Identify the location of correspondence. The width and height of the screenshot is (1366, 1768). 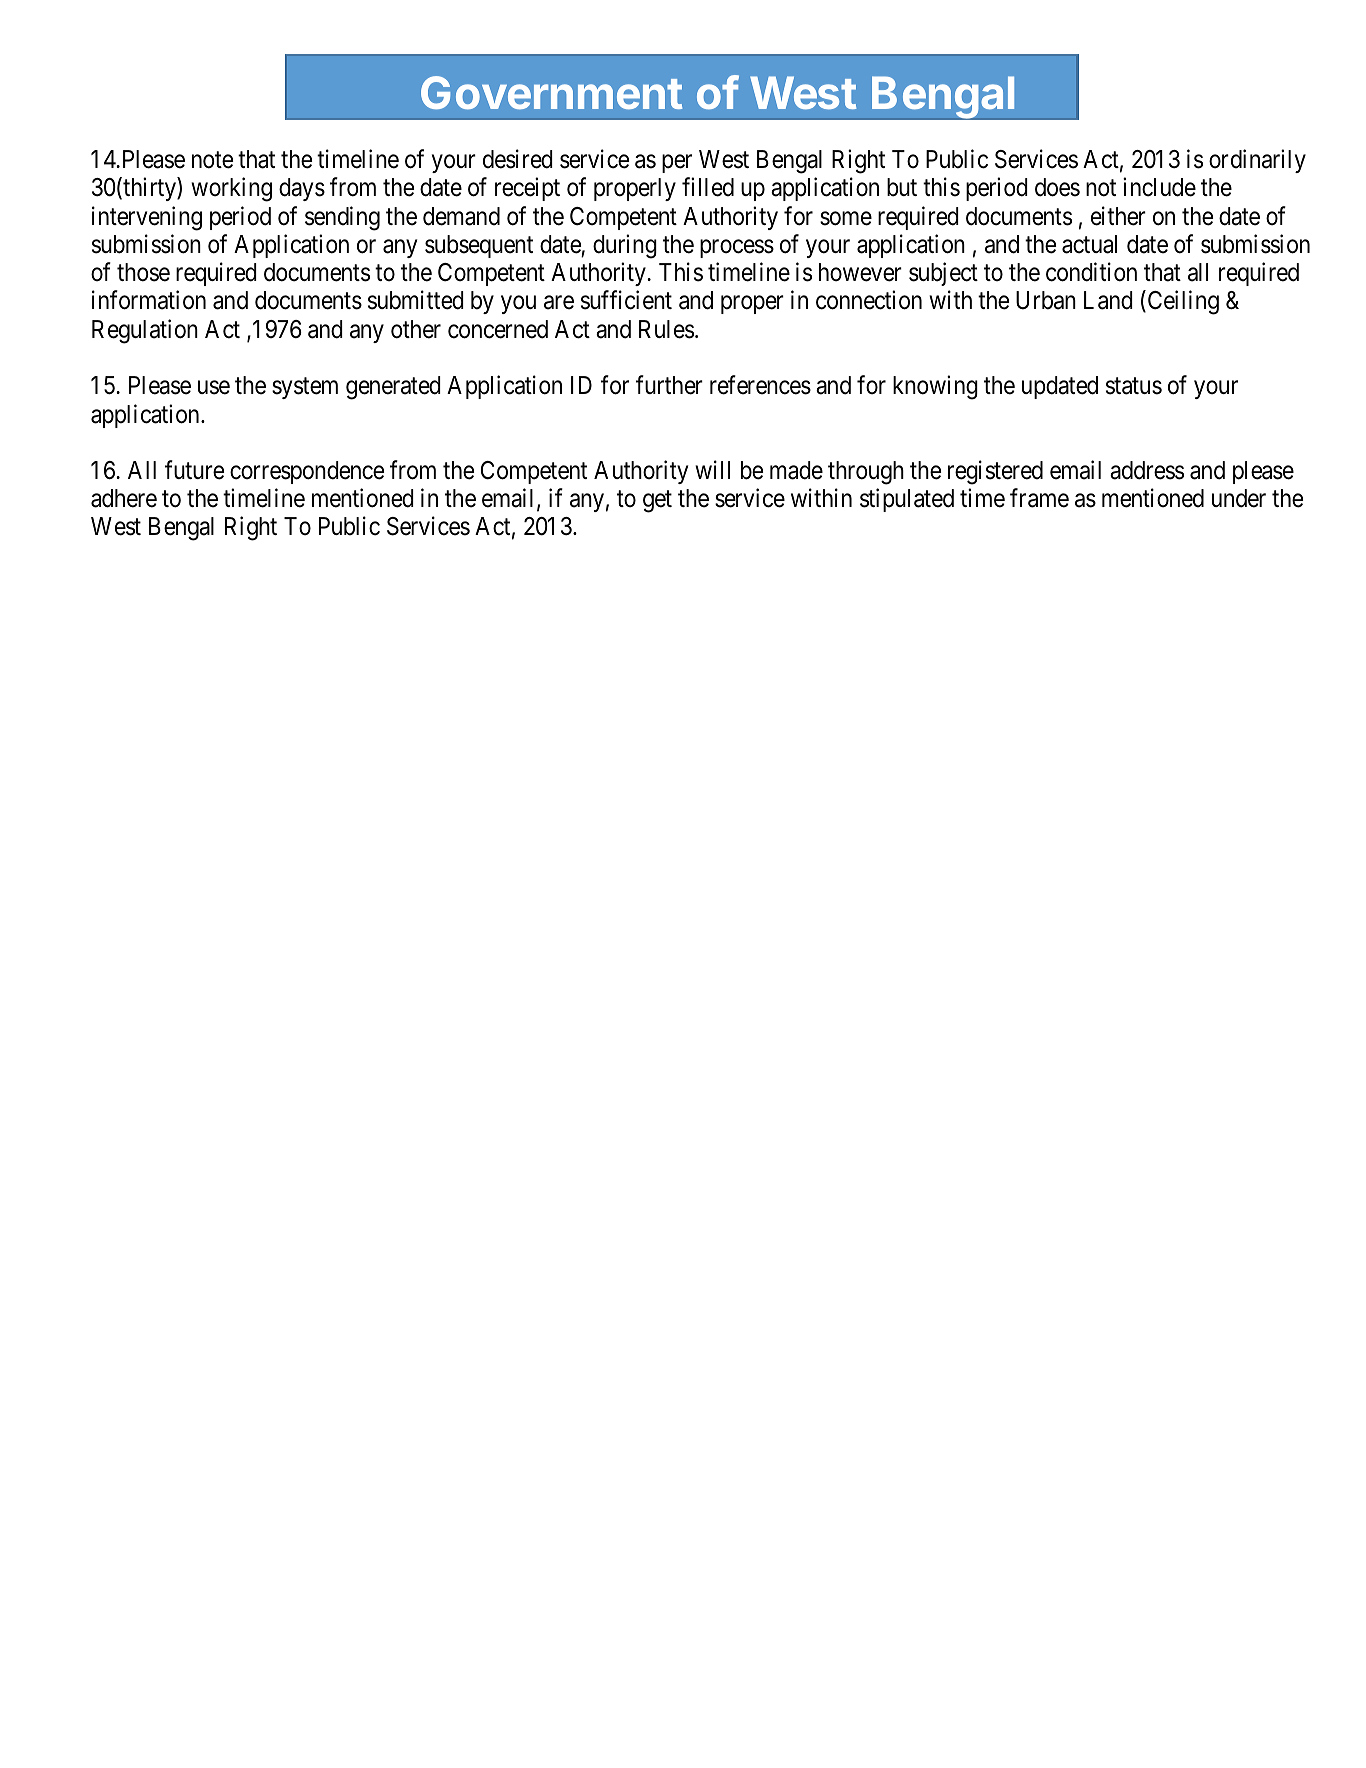
(307, 472).
